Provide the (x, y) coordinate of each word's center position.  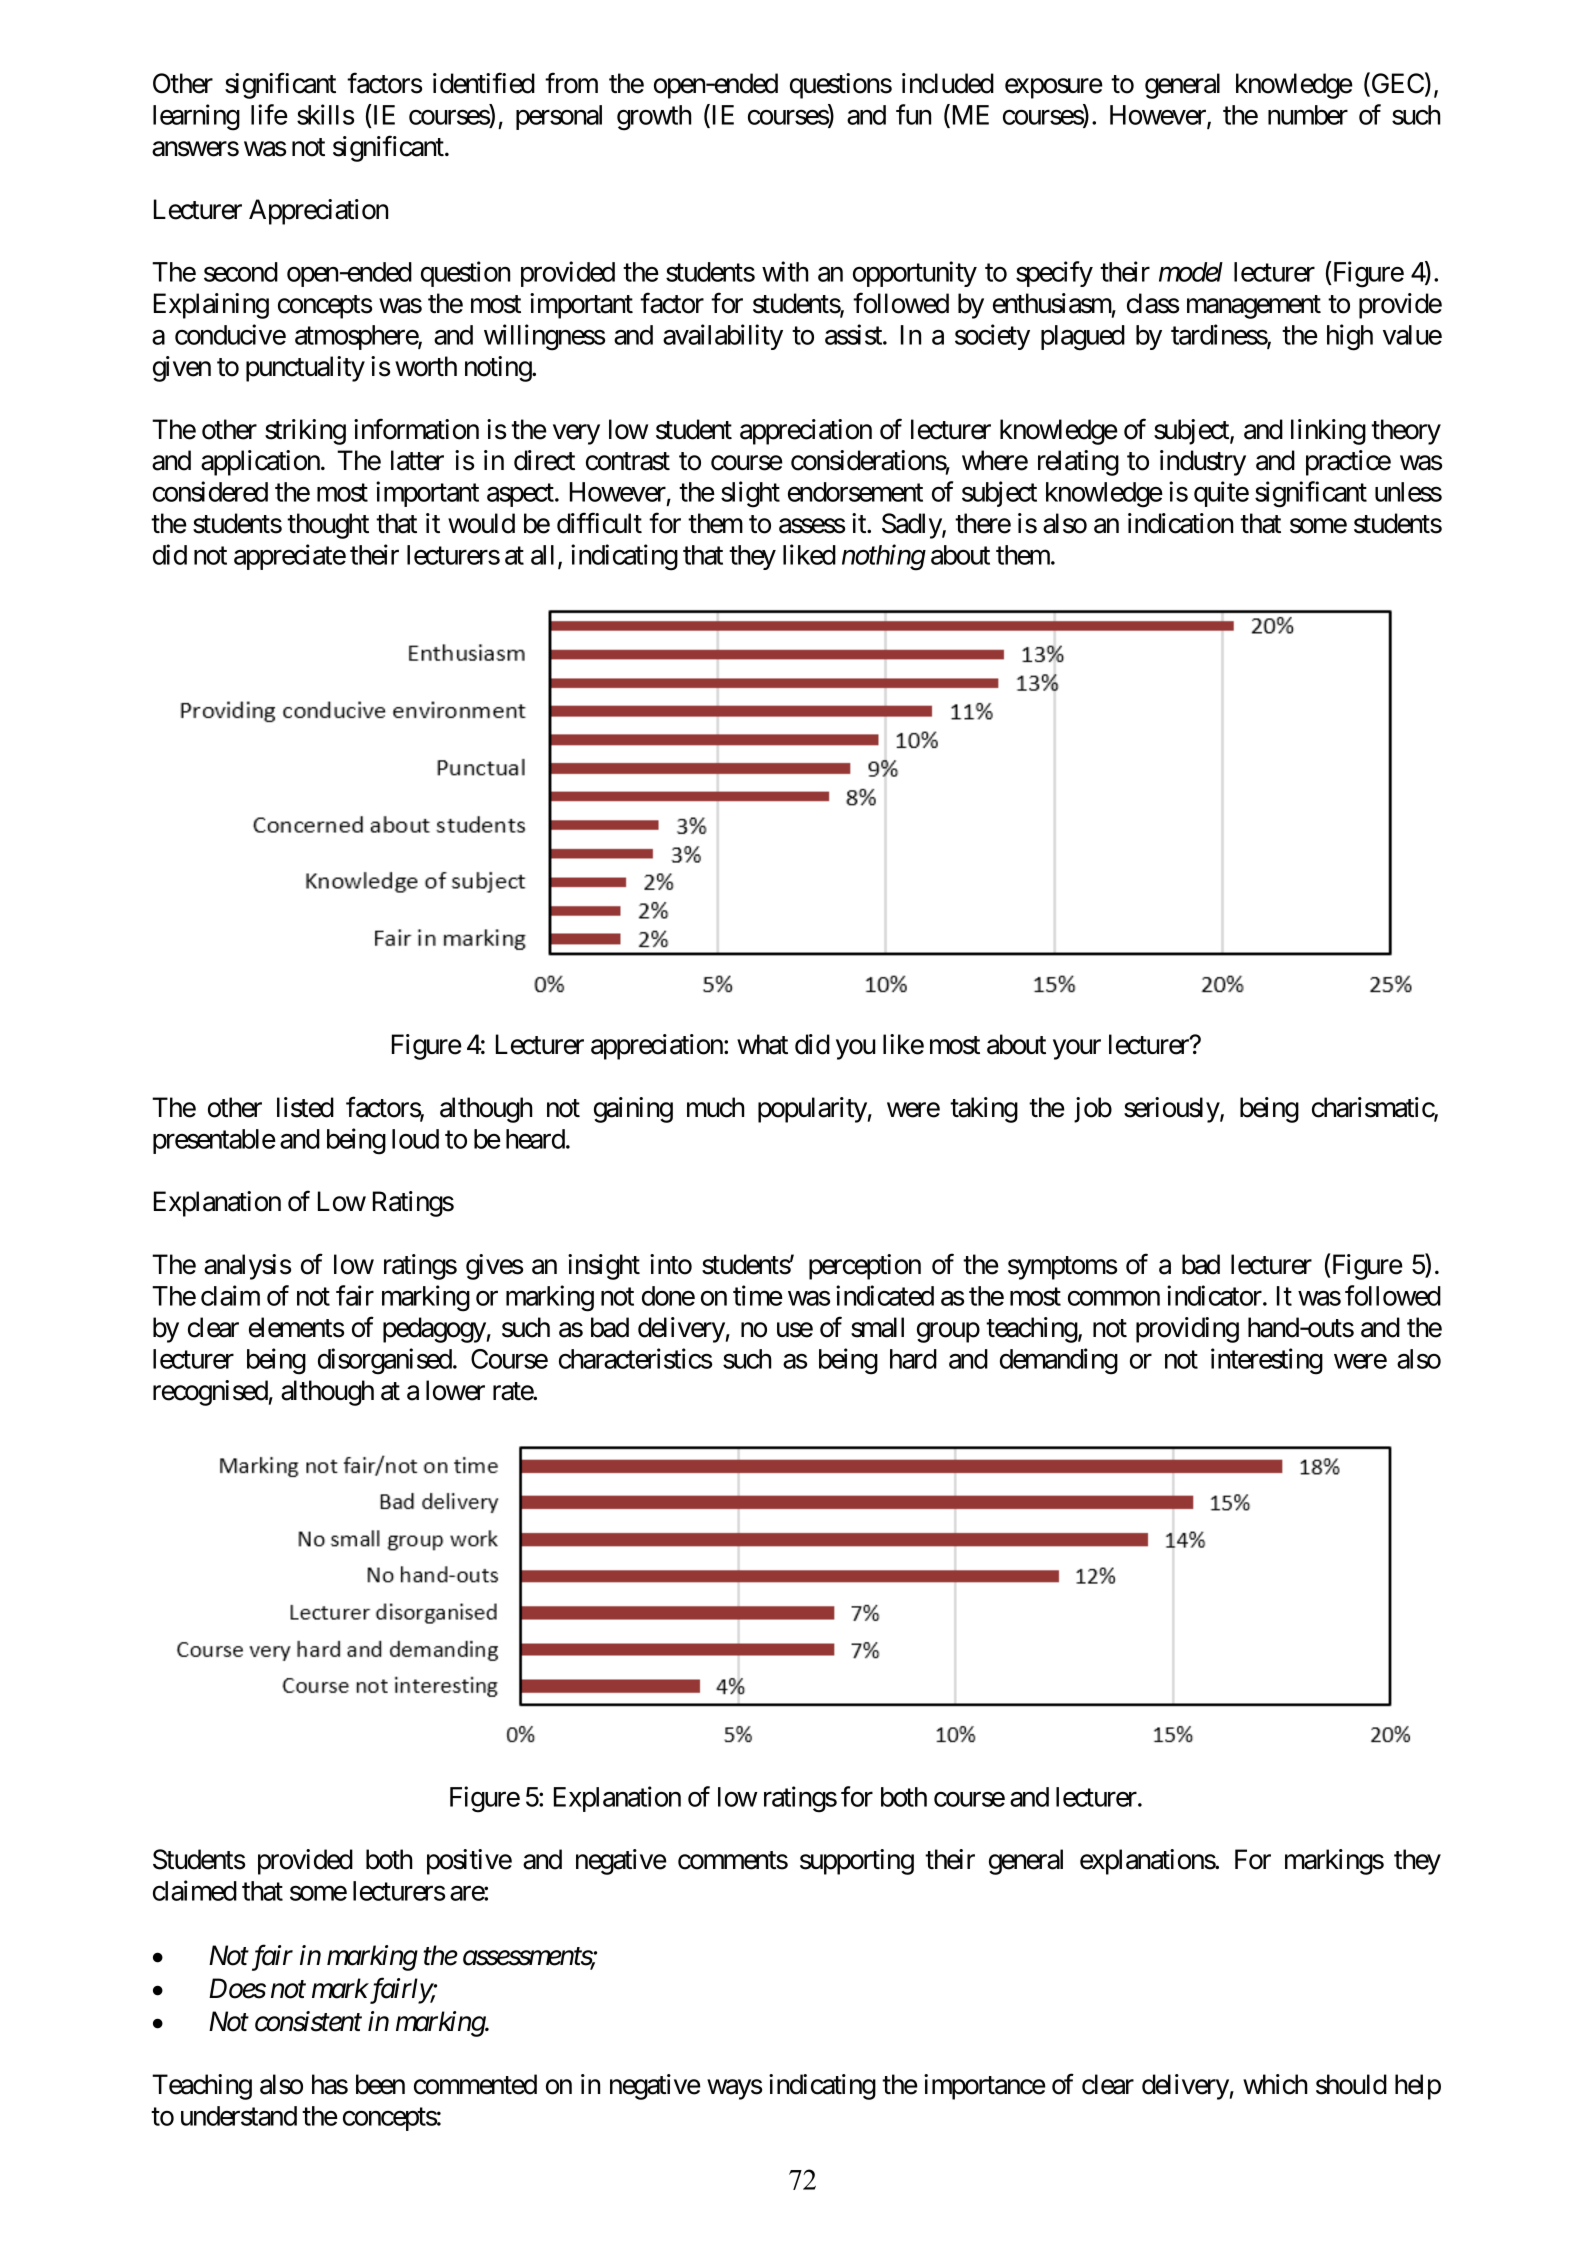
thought (328, 526)
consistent (308, 2021)
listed (305, 1107)
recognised (210, 1393)
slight (750, 494)
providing (1187, 1330)
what (762, 1044)
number (1308, 115)
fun (913, 114)
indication (1180, 523)
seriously (1172, 1110)
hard (913, 1359)
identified (484, 83)
